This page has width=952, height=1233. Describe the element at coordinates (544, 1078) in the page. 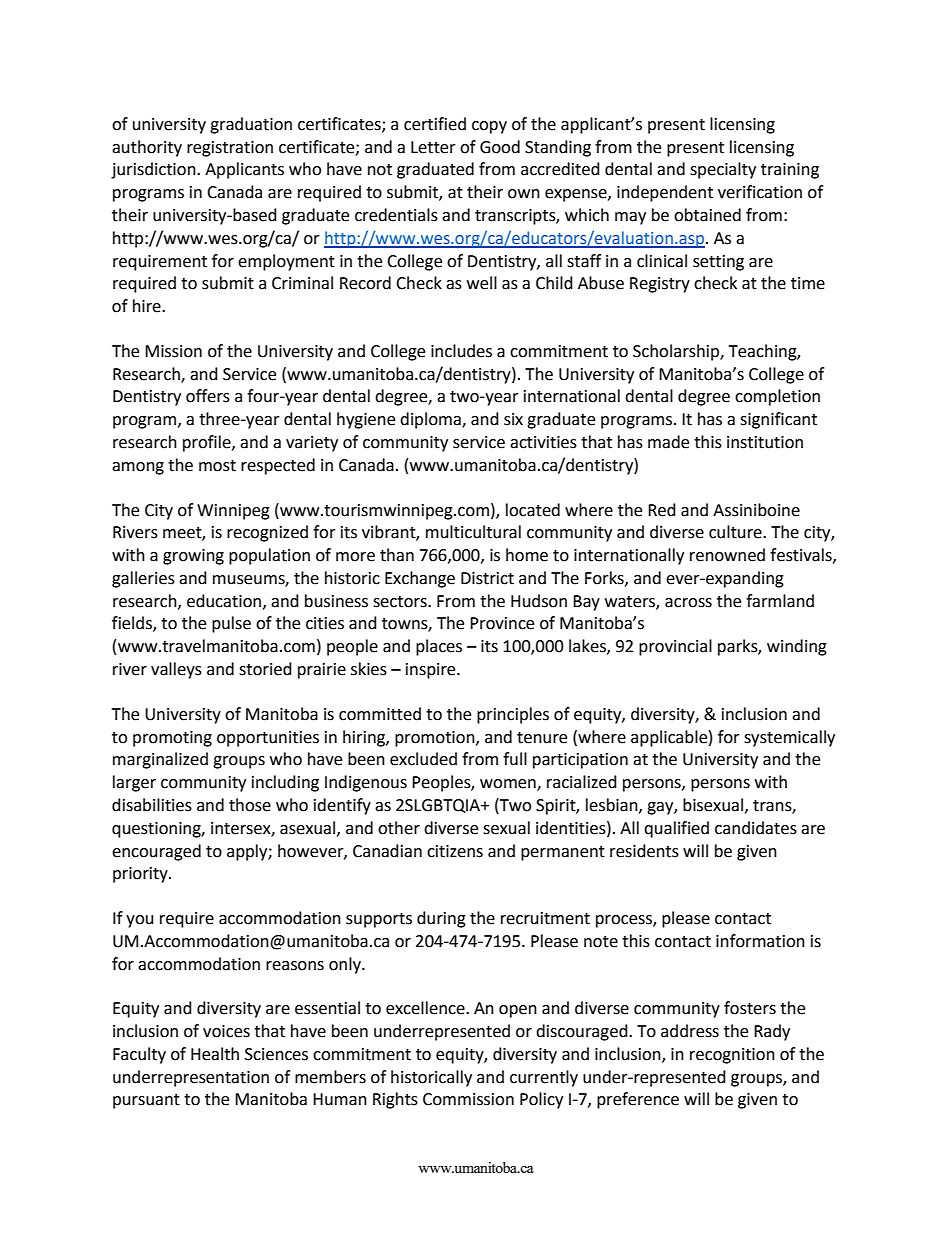

I see `currently` at that location.
